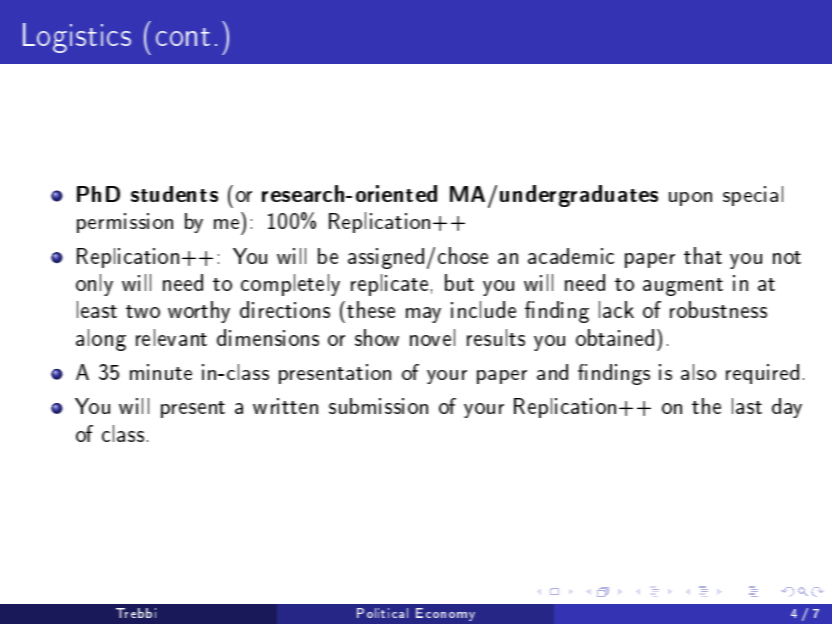 The height and width of the screenshot is (624, 832). I want to click on robustness, so click(718, 309).
